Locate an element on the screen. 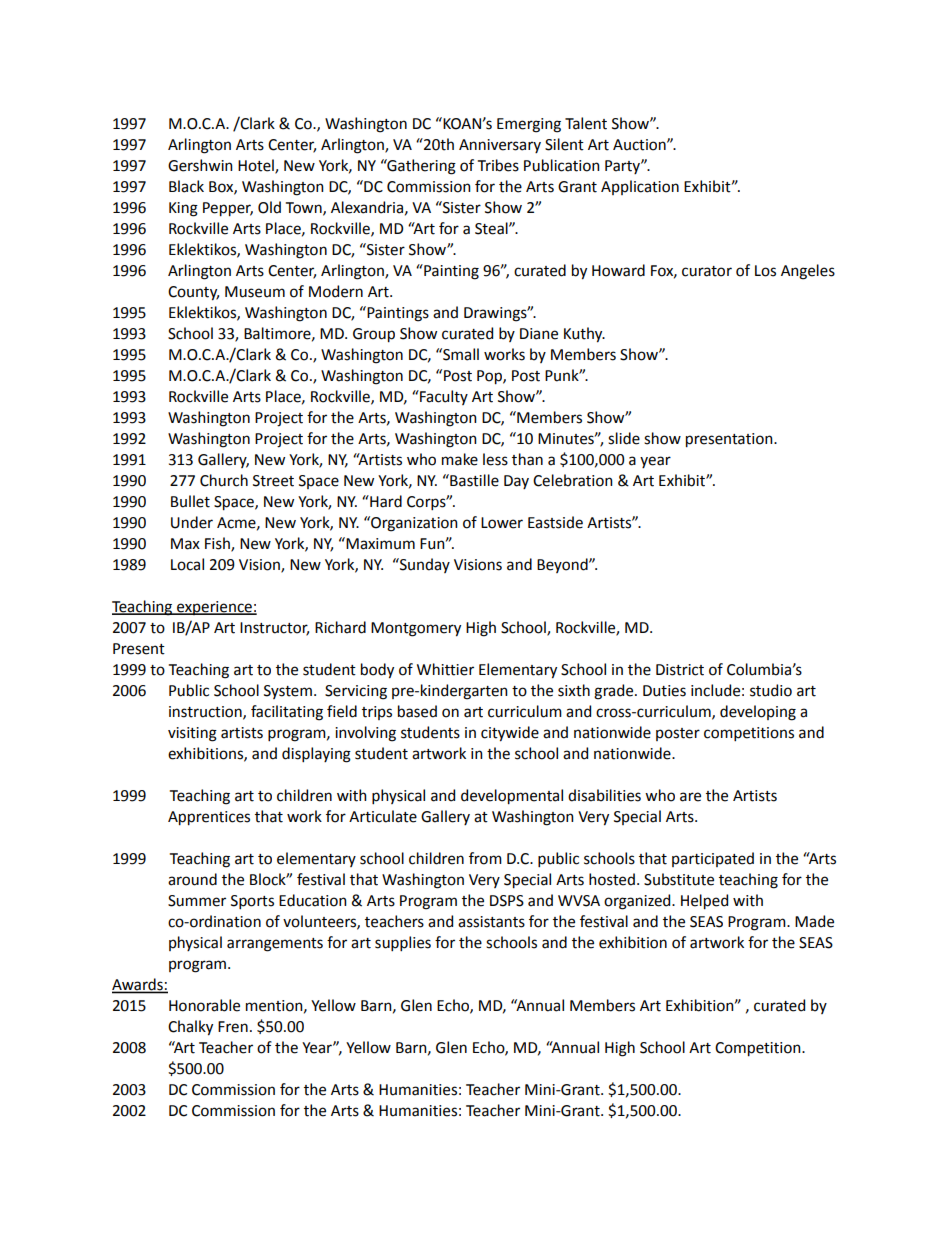 This screenshot has height=1233, width=952. District is located at coordinates (680, 670).
